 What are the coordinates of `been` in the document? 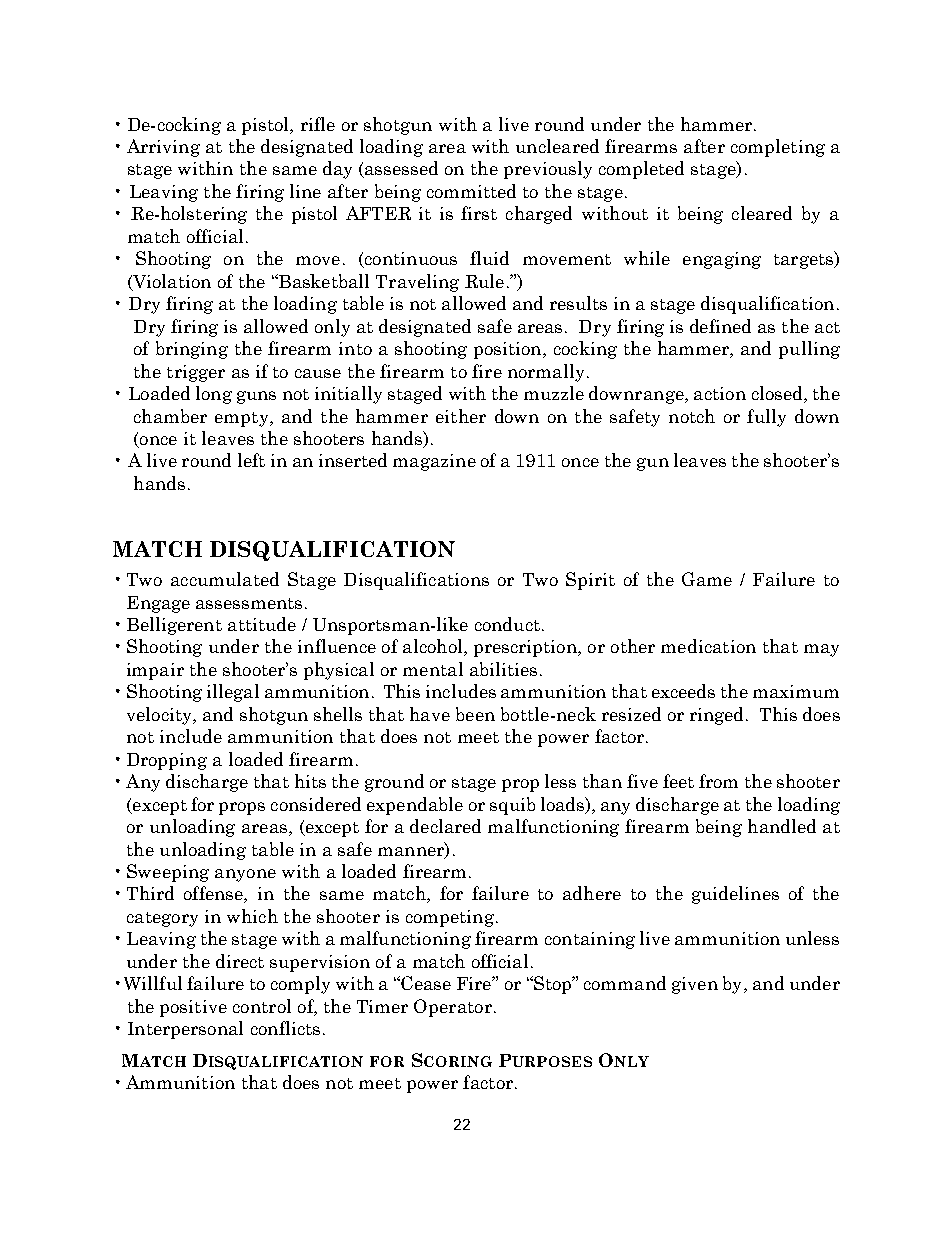 It's located at (475, 714).
